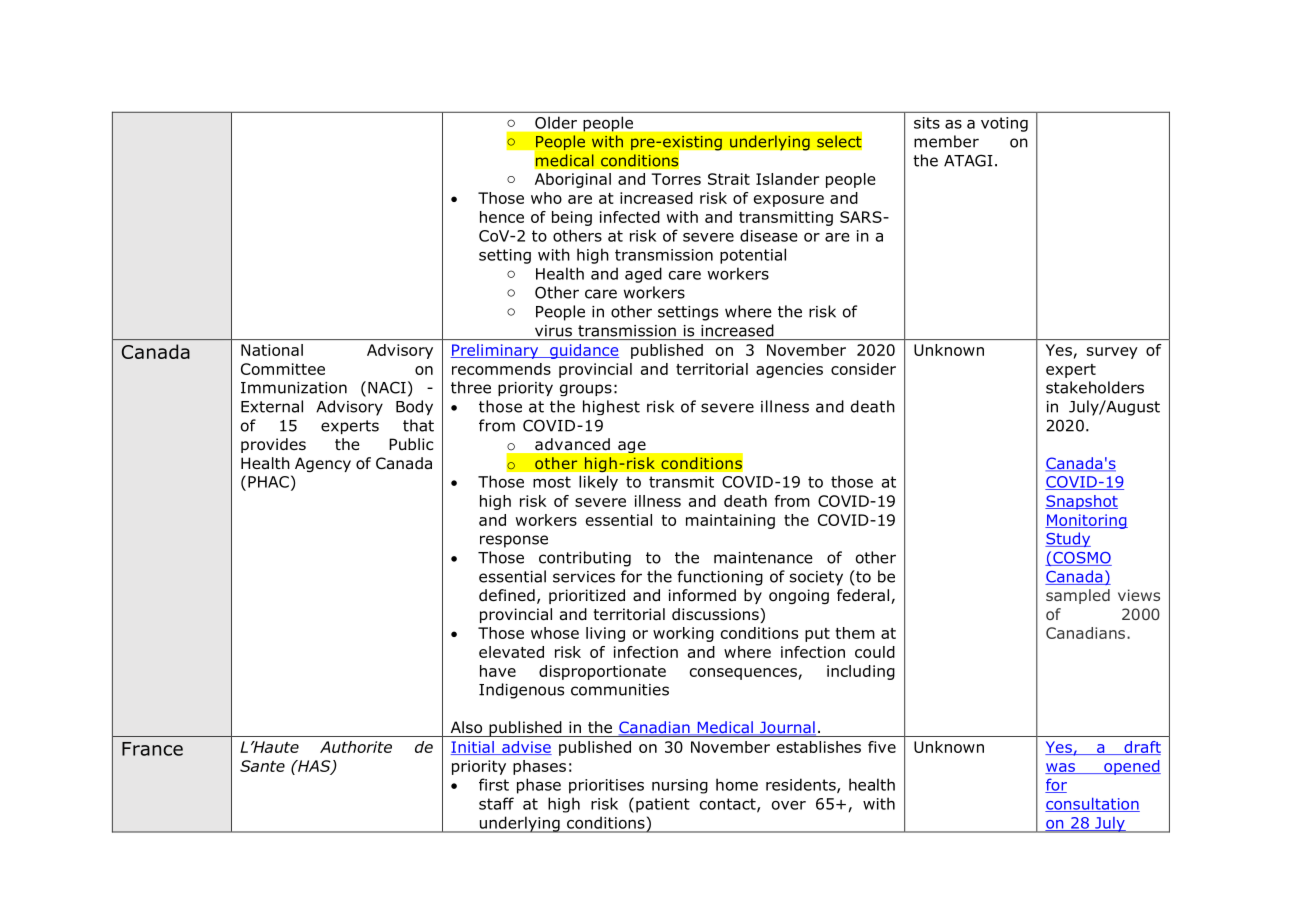 The image size is (1308, 924). What do you see at coordinates (502, 217) in the screenshot?
I see `hence` at bounding box center [502, 217].
